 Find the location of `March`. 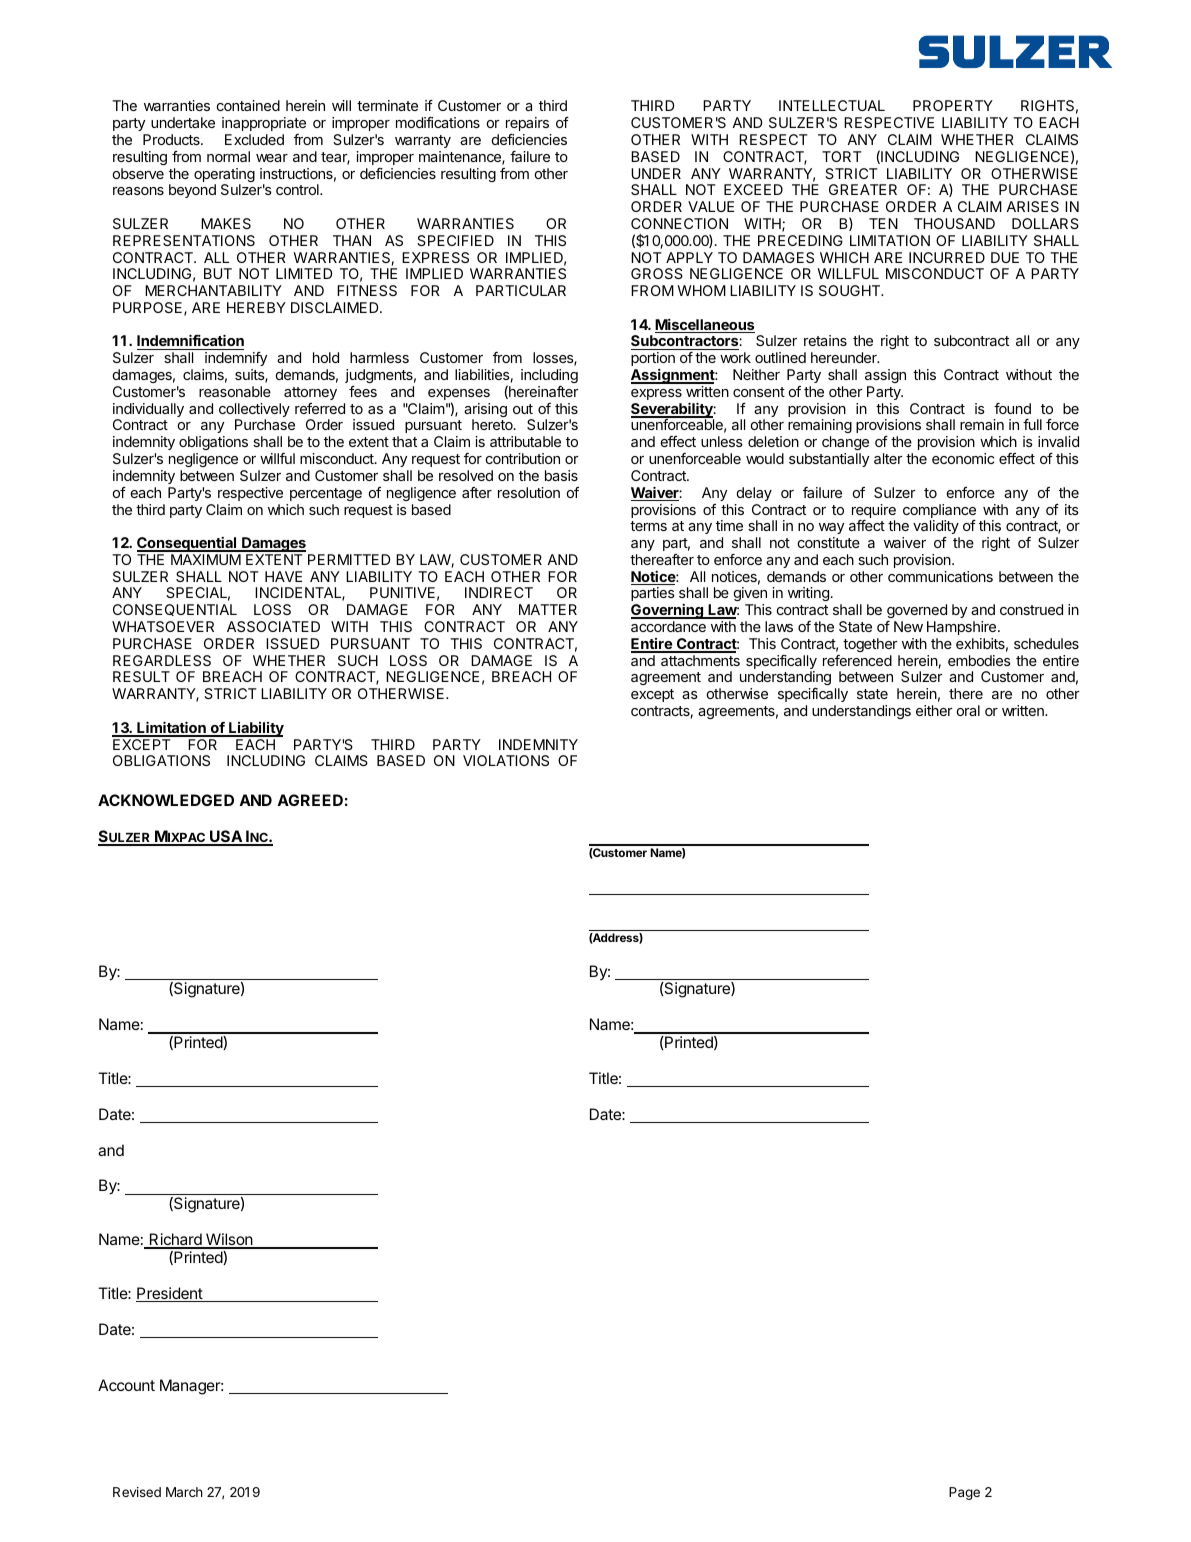

March is located at coordinates (184, 1492).
